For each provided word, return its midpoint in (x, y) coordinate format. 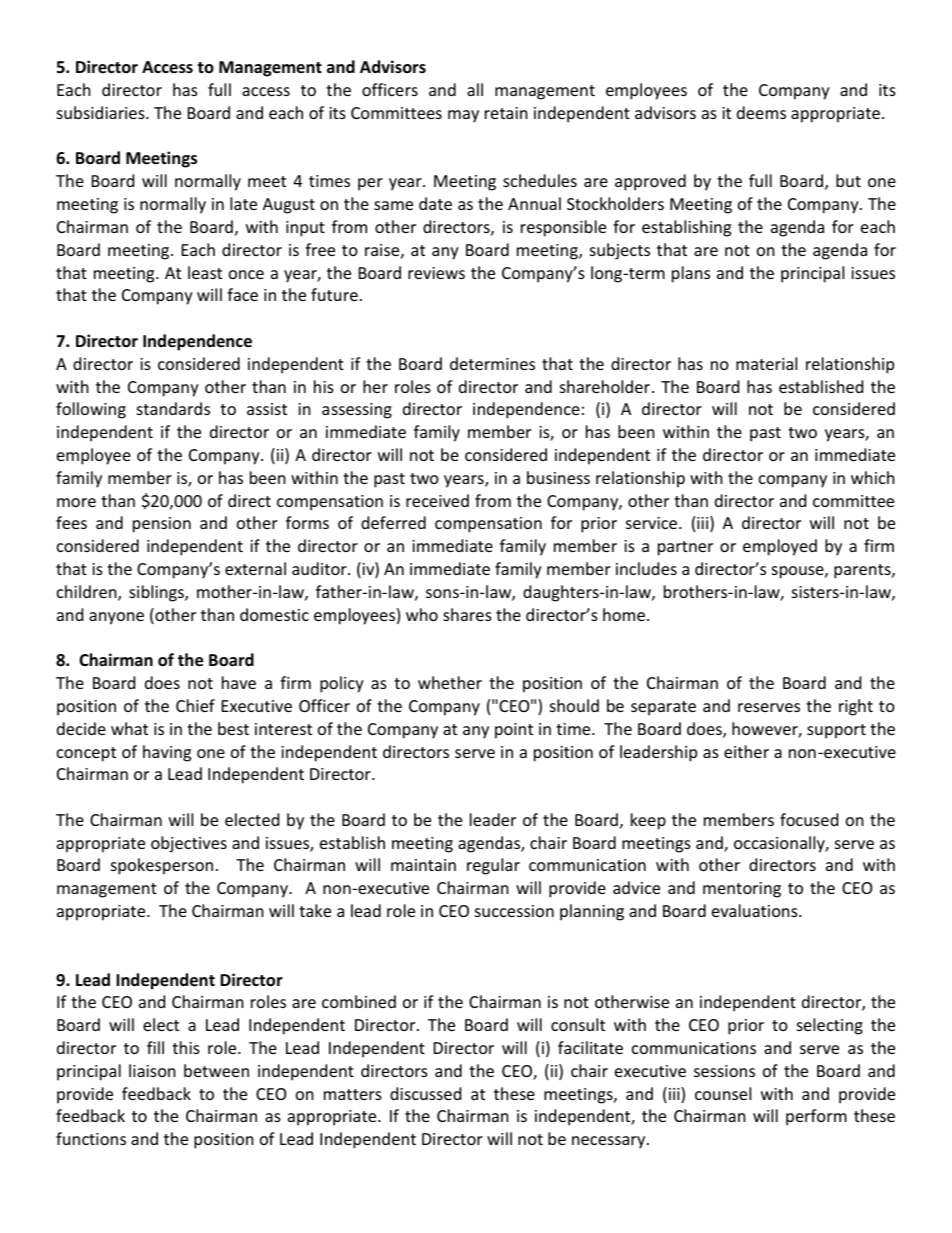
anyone (116, 618)
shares (467, 614)
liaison (152, 1070)
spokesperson (162, 866)
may (463, 116)
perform (816, 1117)
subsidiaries (102, 112)
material (766, 363)
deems (761, 112)
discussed (425, 1093)
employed (780, 547)
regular (493, 866)
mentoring (742, 890)
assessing (357, 411)
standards (173, 408)
